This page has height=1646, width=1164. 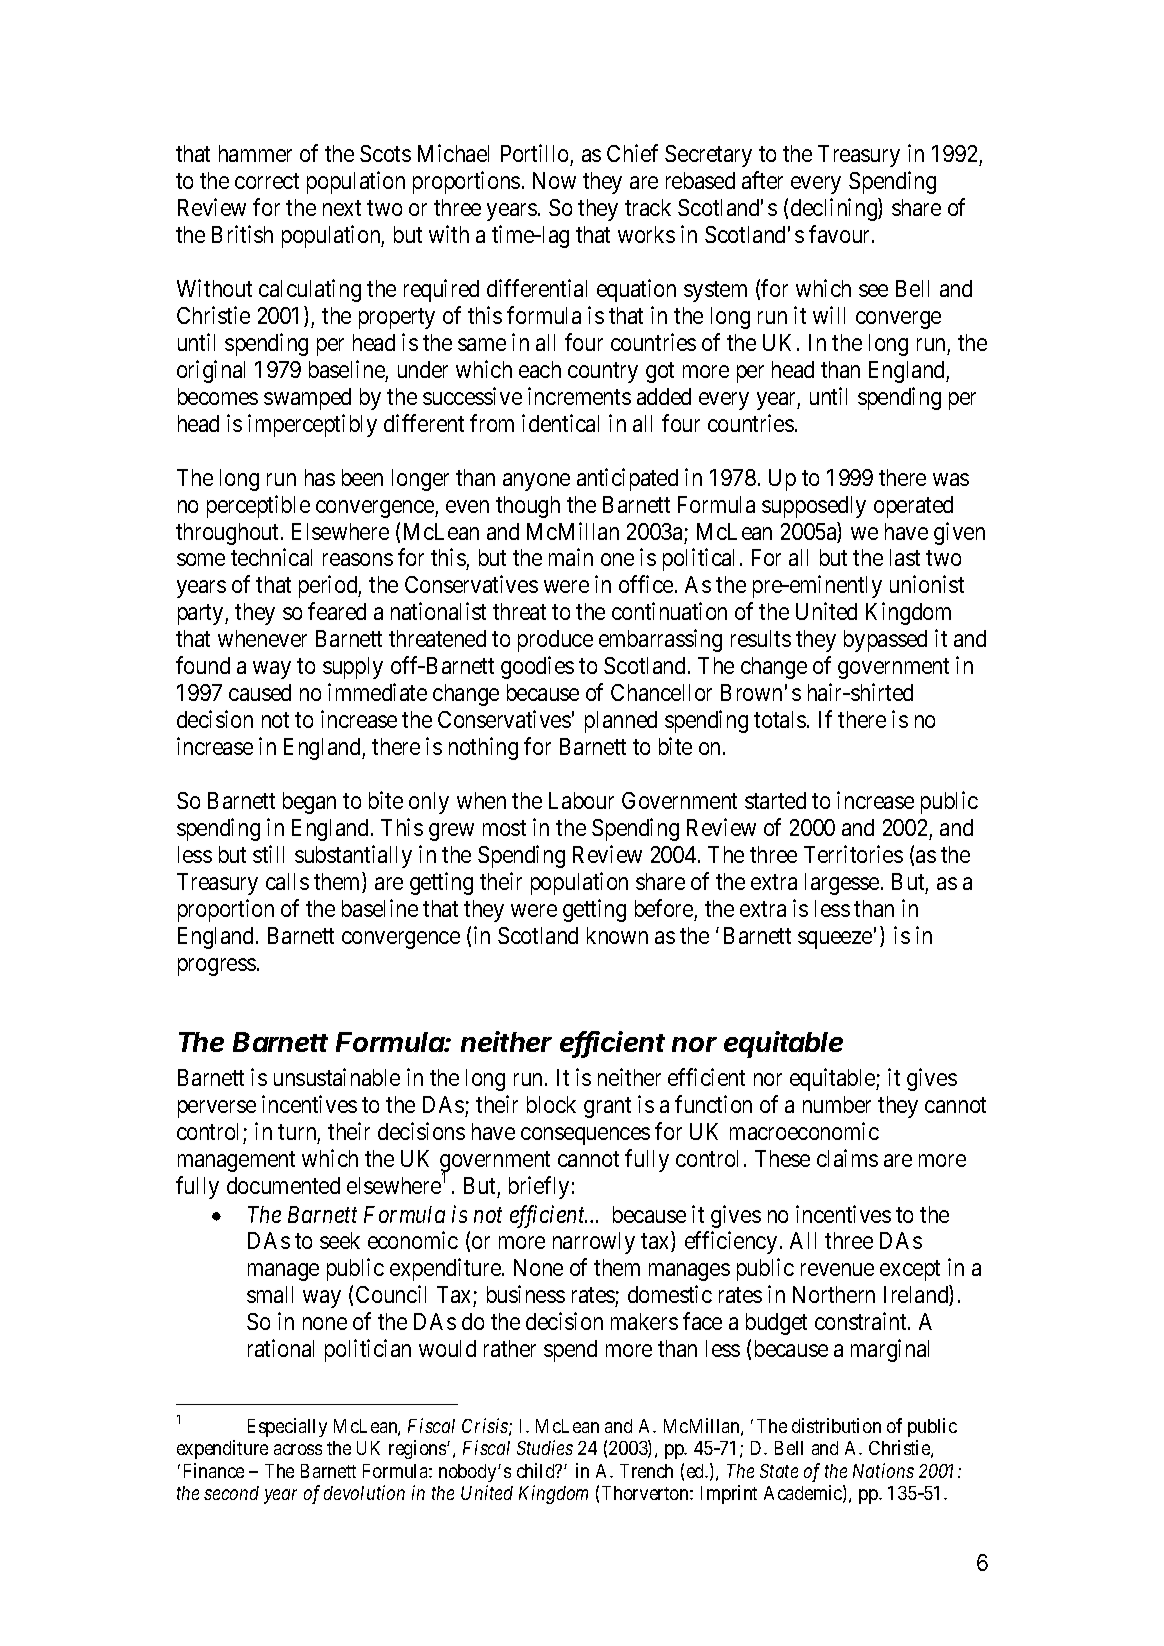 I want to click on favour, so click(x=841, y=234).
